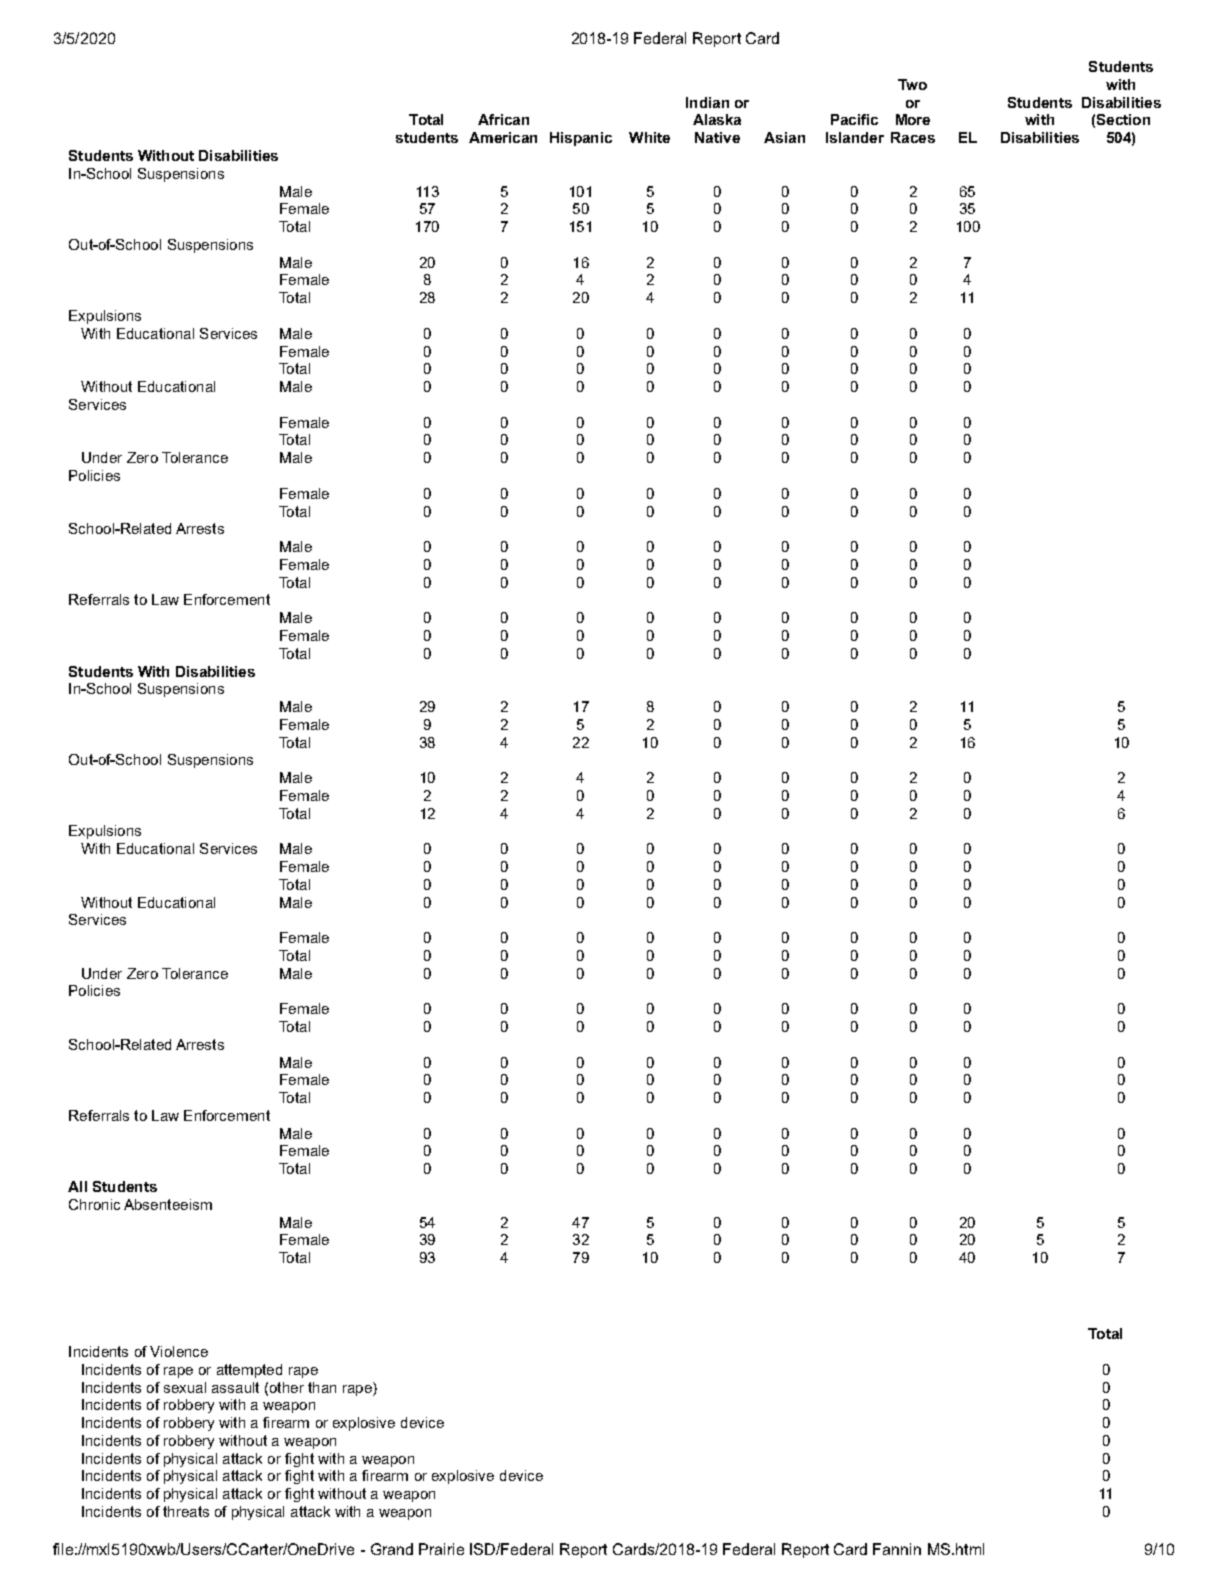  I want to click on threats, so click(186, 1511).
